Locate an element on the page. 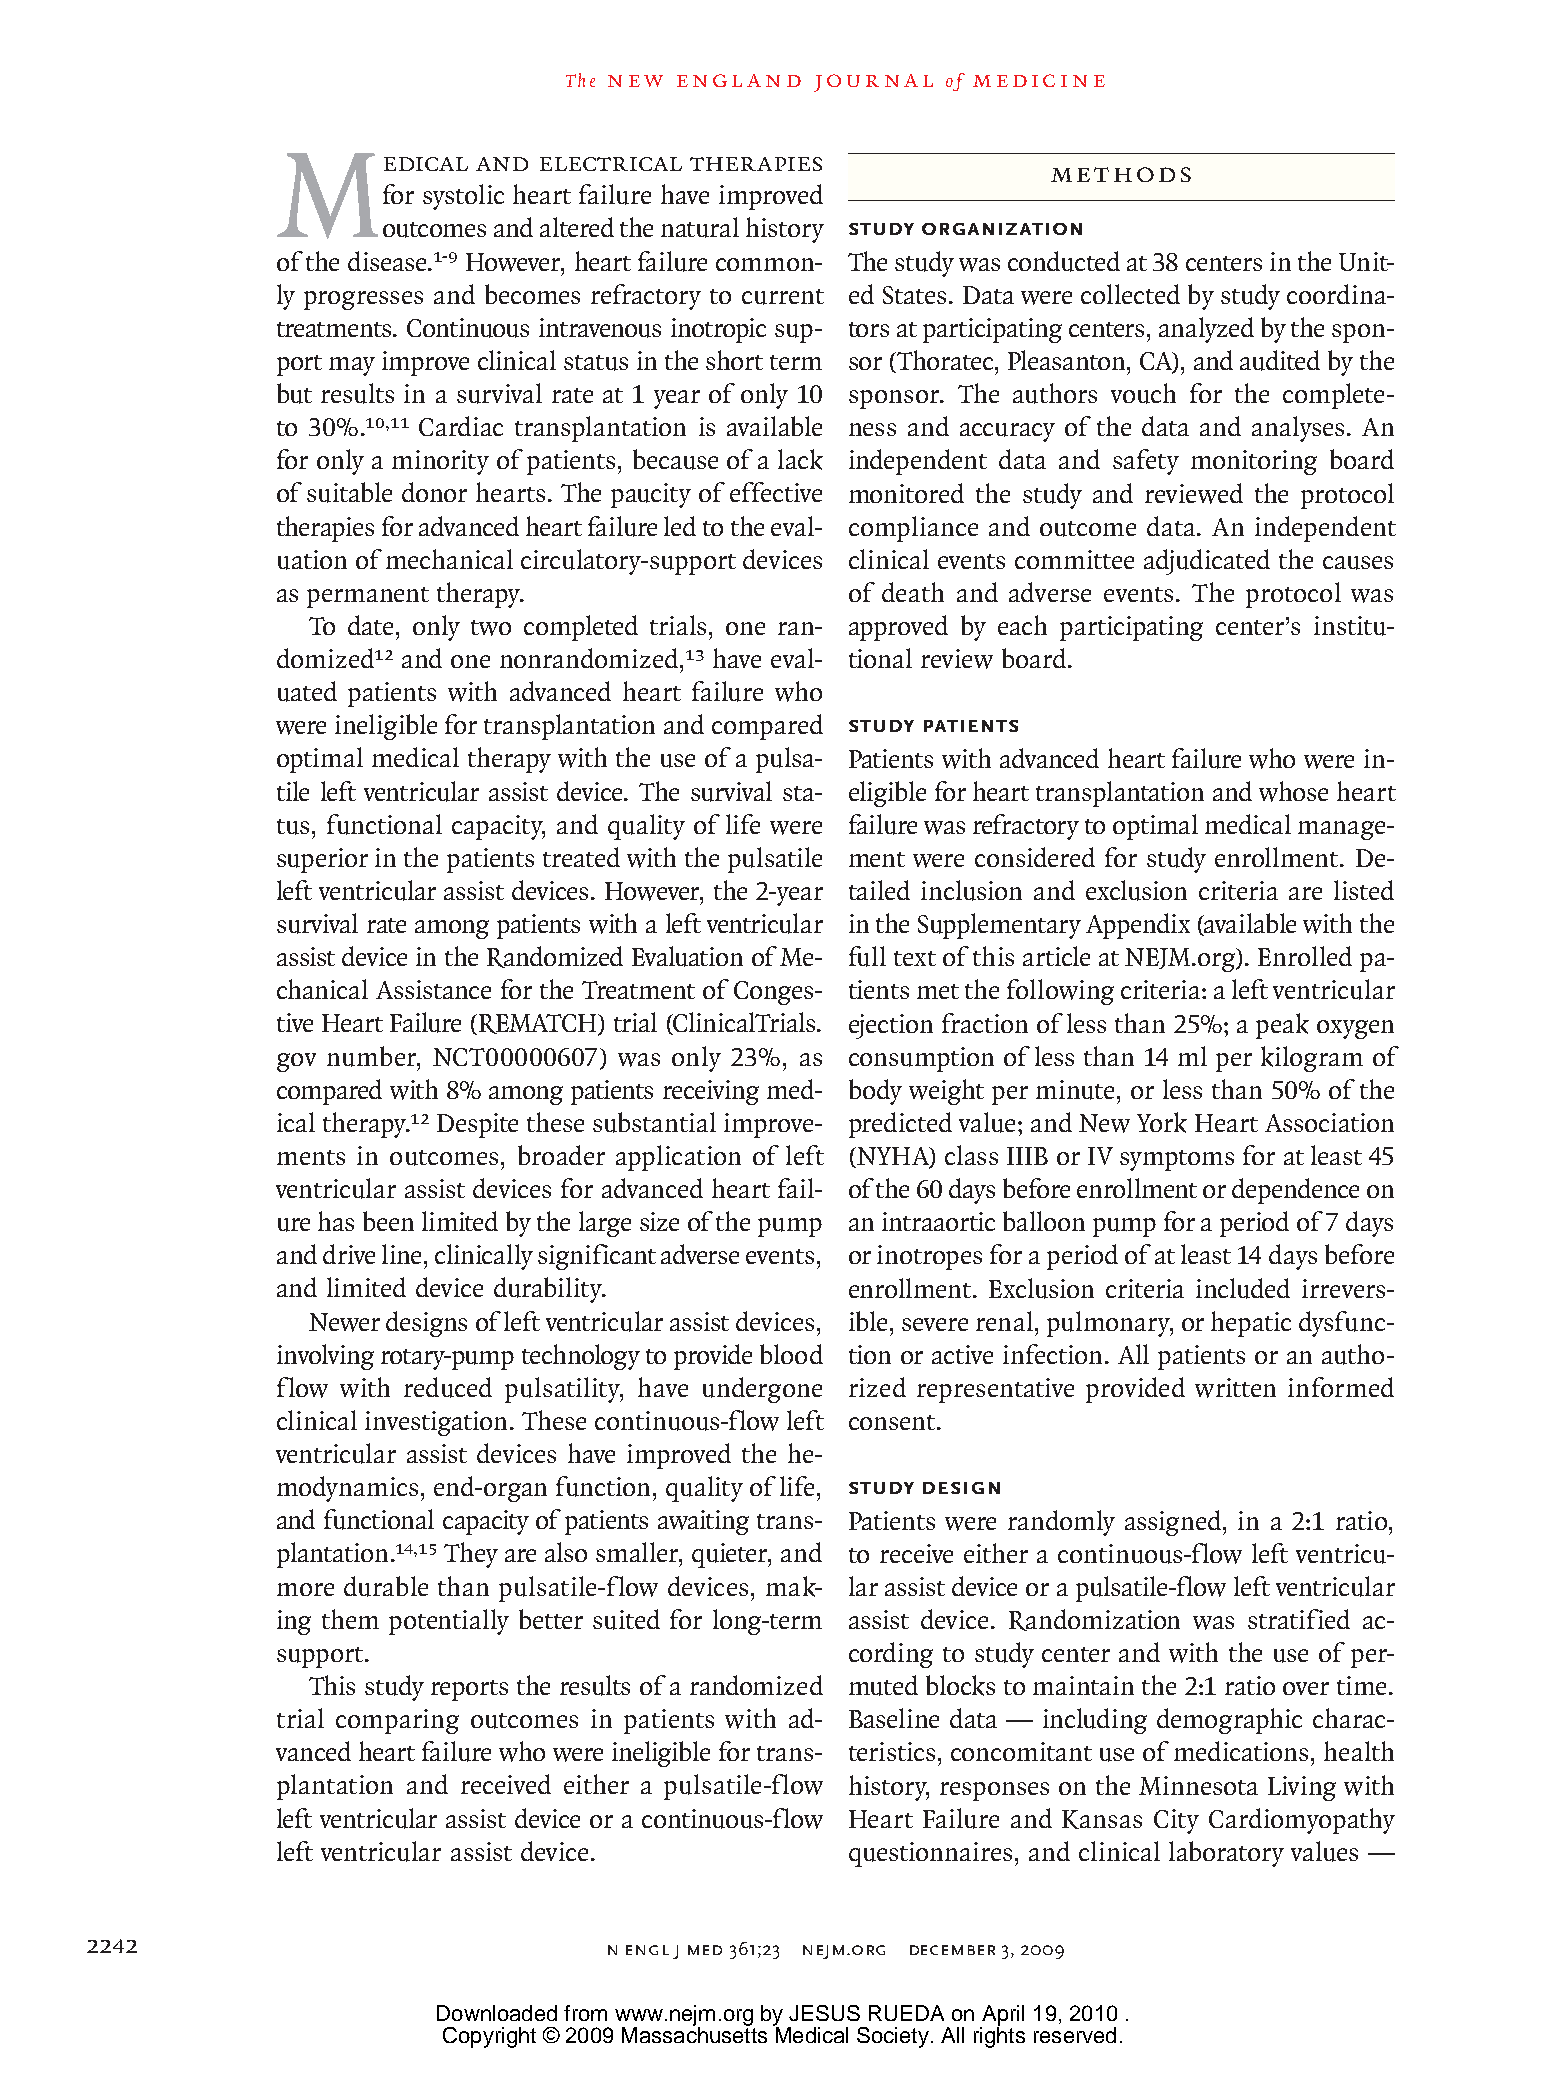  analyzed is located at coordinates (1206, 330).
